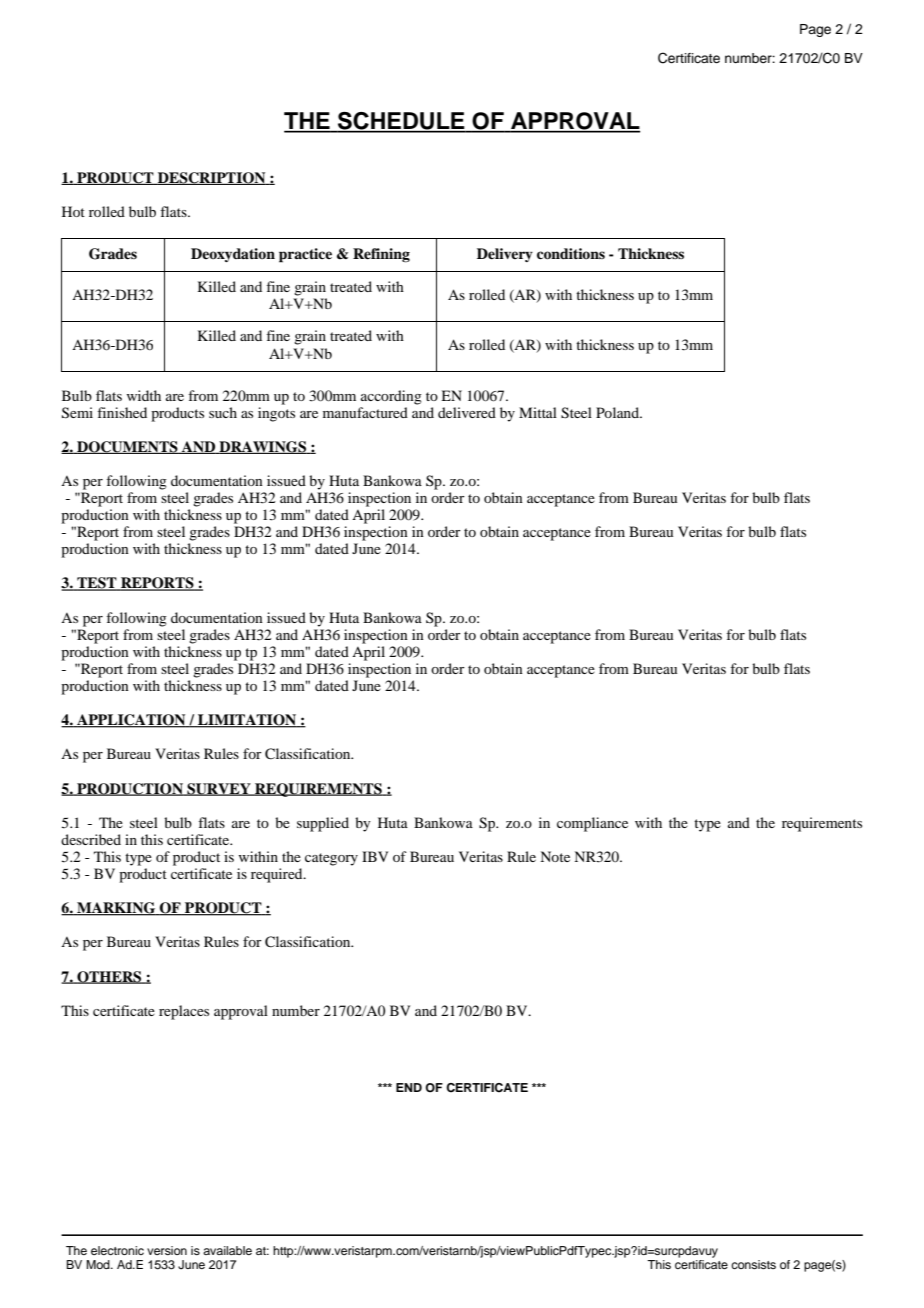 The height and width of the document is (1308, 924). Describe the element at coordinates (331, 859) in the document. I see `category` at that location.
